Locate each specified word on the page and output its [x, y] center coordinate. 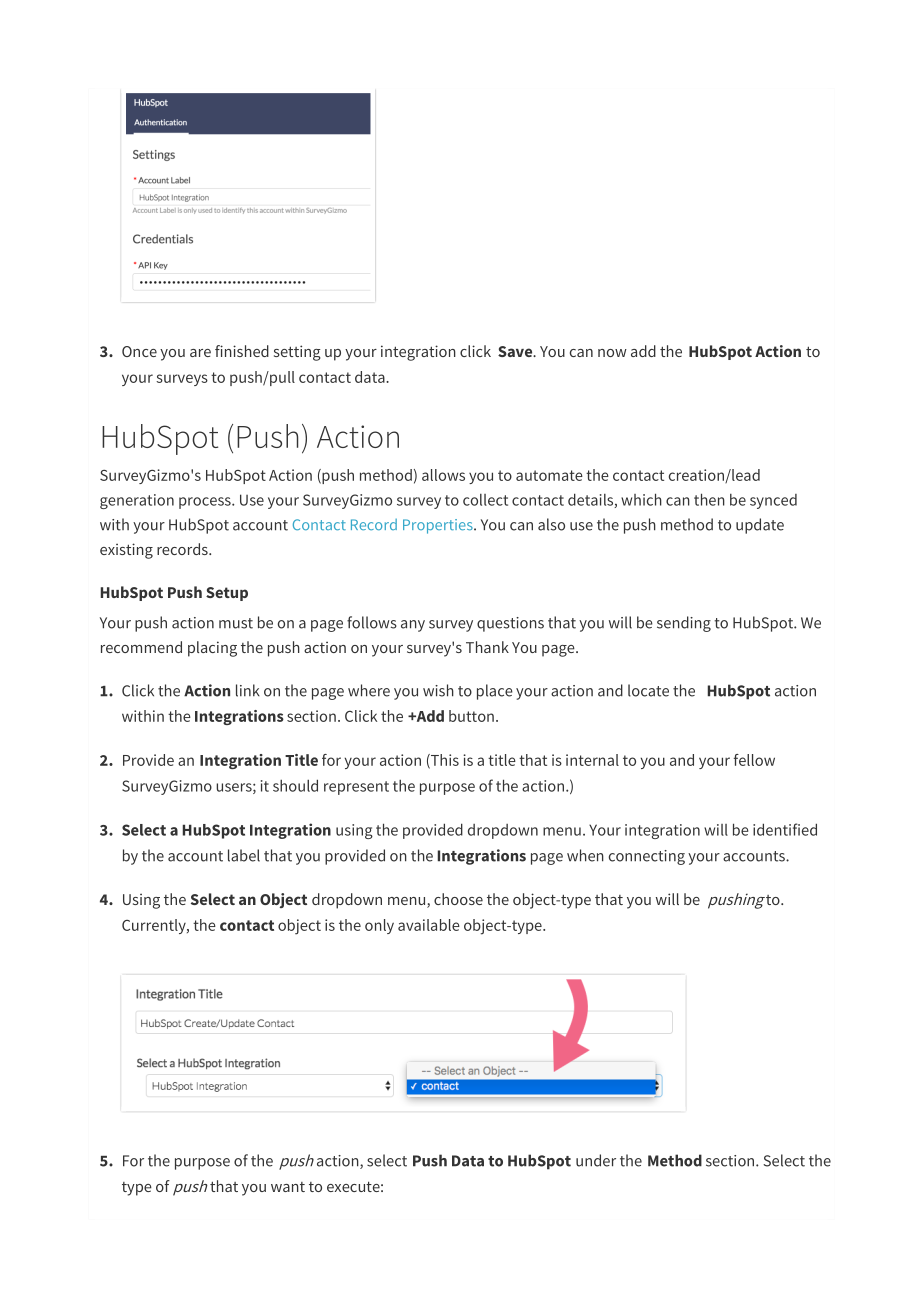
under [596, 1160]
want [288, 1187]
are [200, 353]
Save [516, 351]
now [612, 353]
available [429, 925]
